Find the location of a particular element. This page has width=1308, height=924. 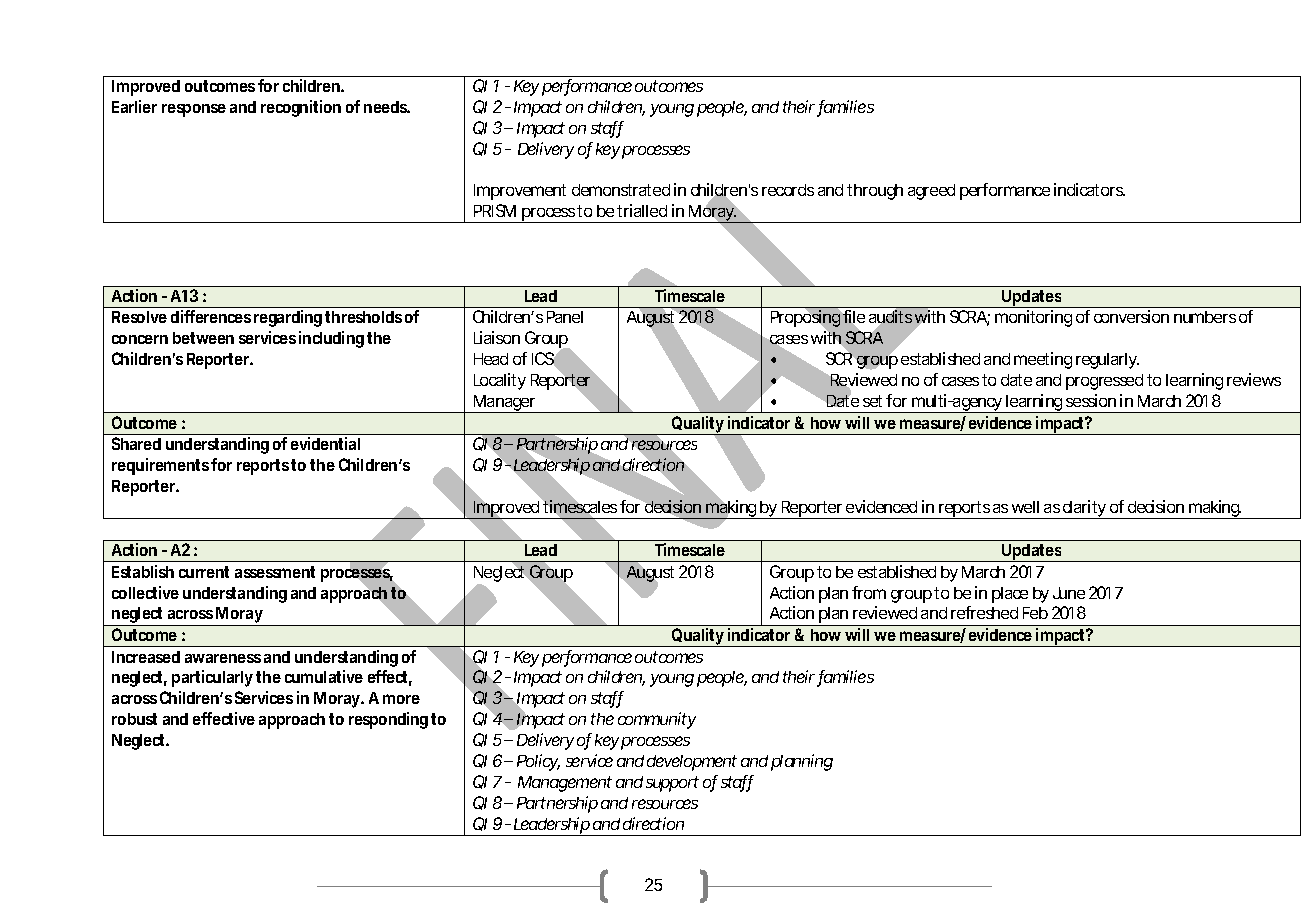

evidential is located at coordinates (325, 443).
